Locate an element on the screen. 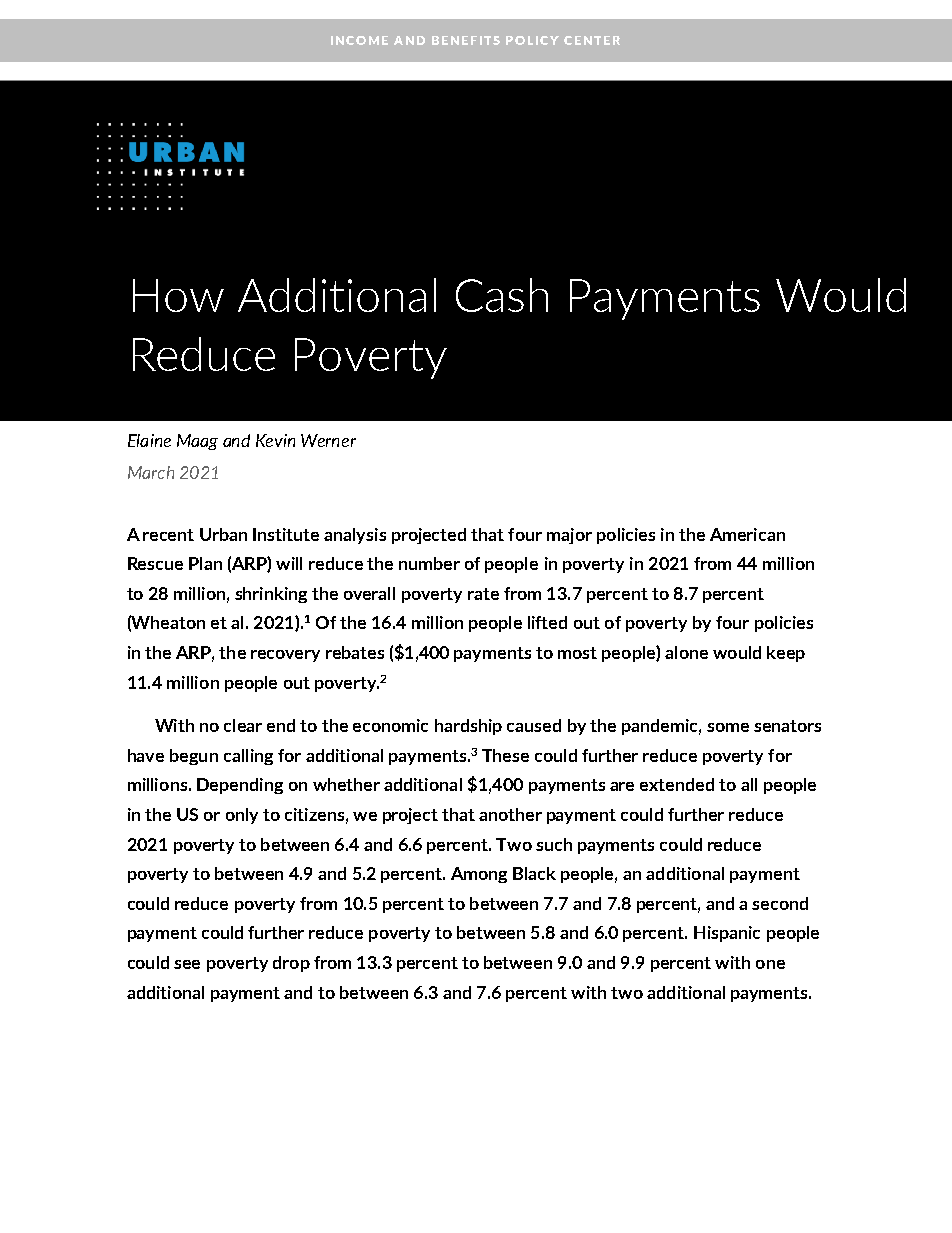 Image resolution: width=952 pixels, height=1233 pixels. Urban is located at coordinates (223, 534).
